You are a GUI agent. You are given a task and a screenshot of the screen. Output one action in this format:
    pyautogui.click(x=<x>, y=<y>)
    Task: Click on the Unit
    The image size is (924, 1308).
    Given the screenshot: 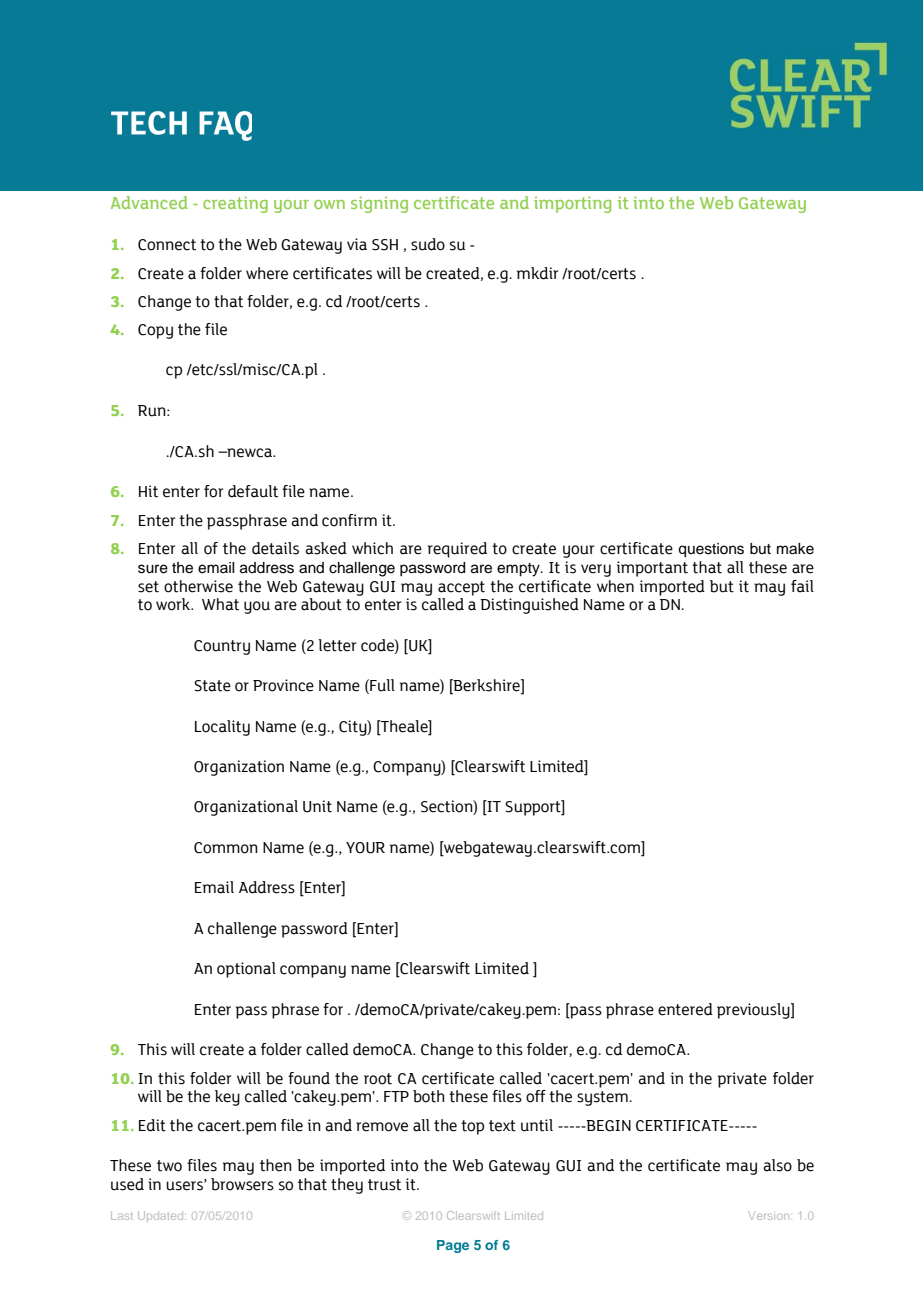 What is the action you would take?
    pyautogui.click(x=317, y=806)
